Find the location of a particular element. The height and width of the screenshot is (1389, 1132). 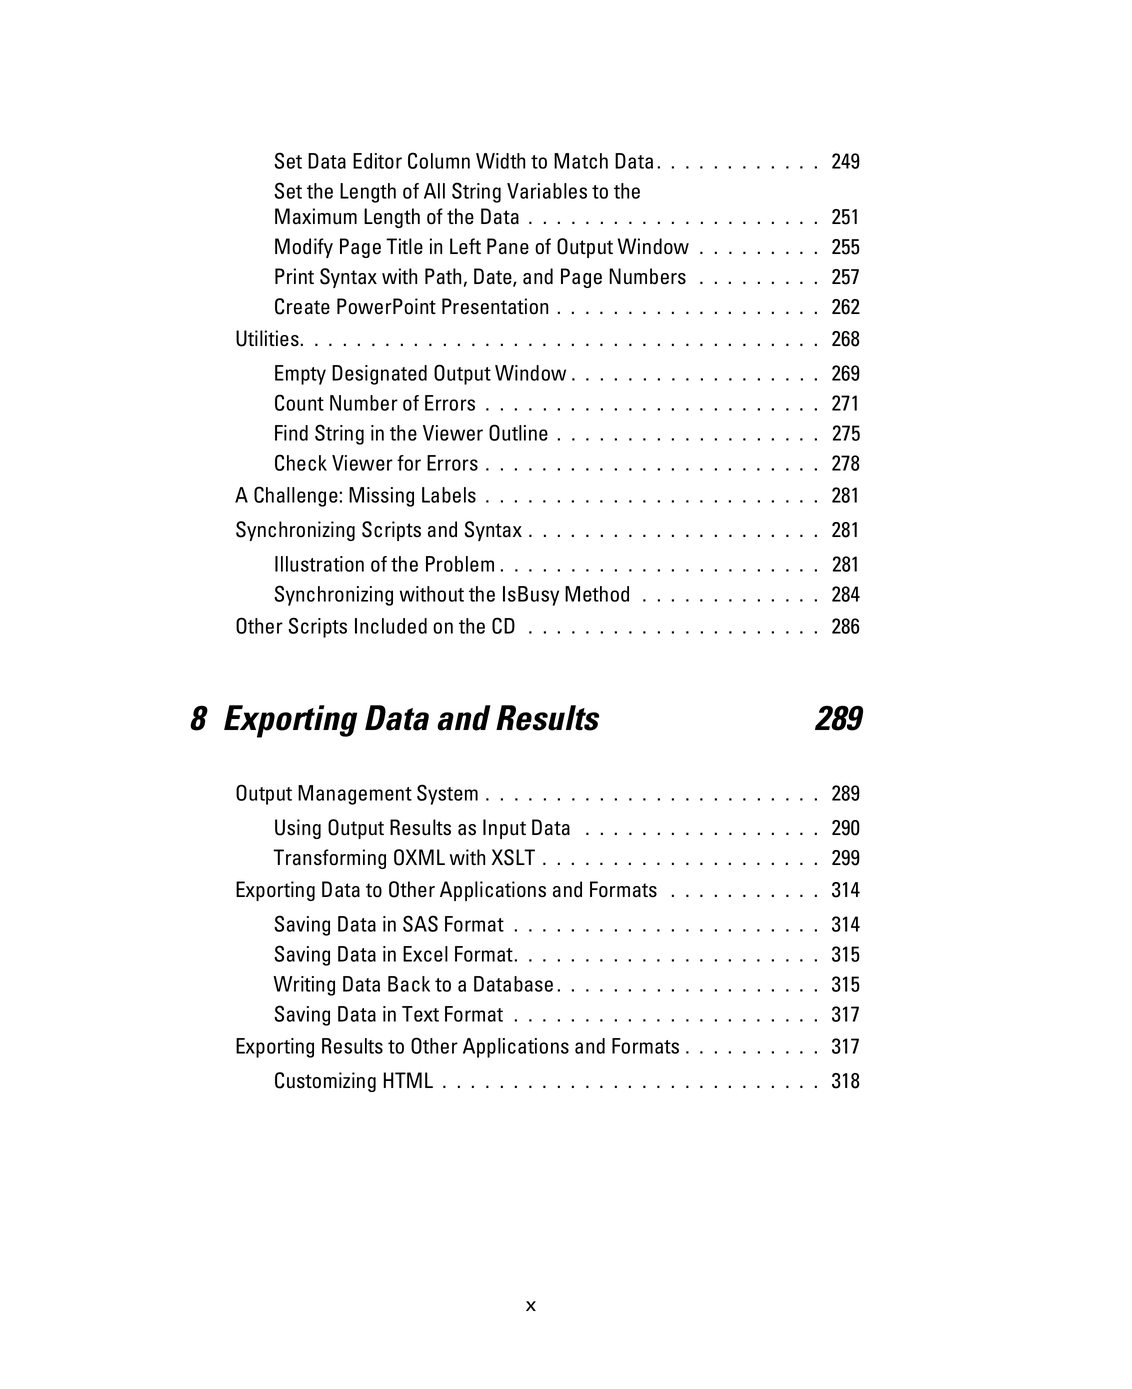

Variables is located at coordinates (547, 191).
